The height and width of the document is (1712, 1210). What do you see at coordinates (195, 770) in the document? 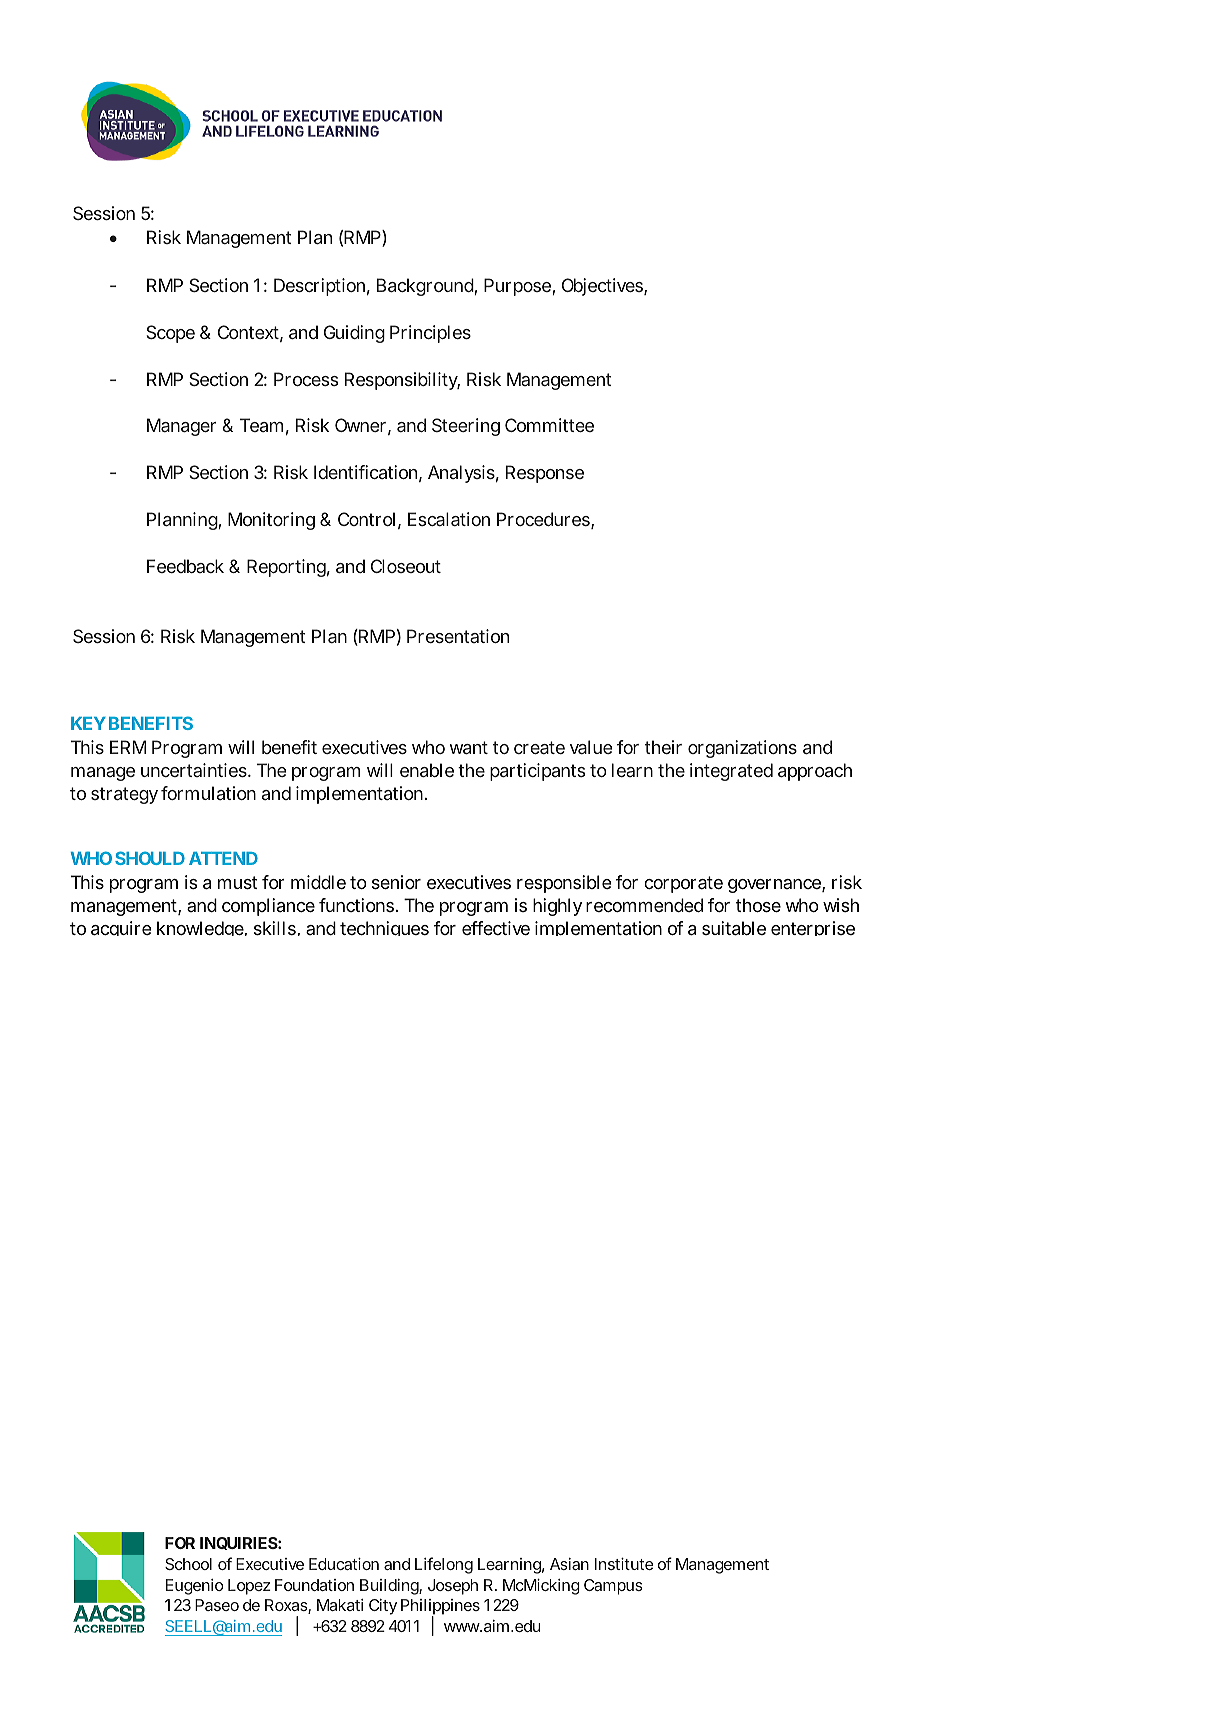
I see `uncertainties` at bounding box center [195, 770].
